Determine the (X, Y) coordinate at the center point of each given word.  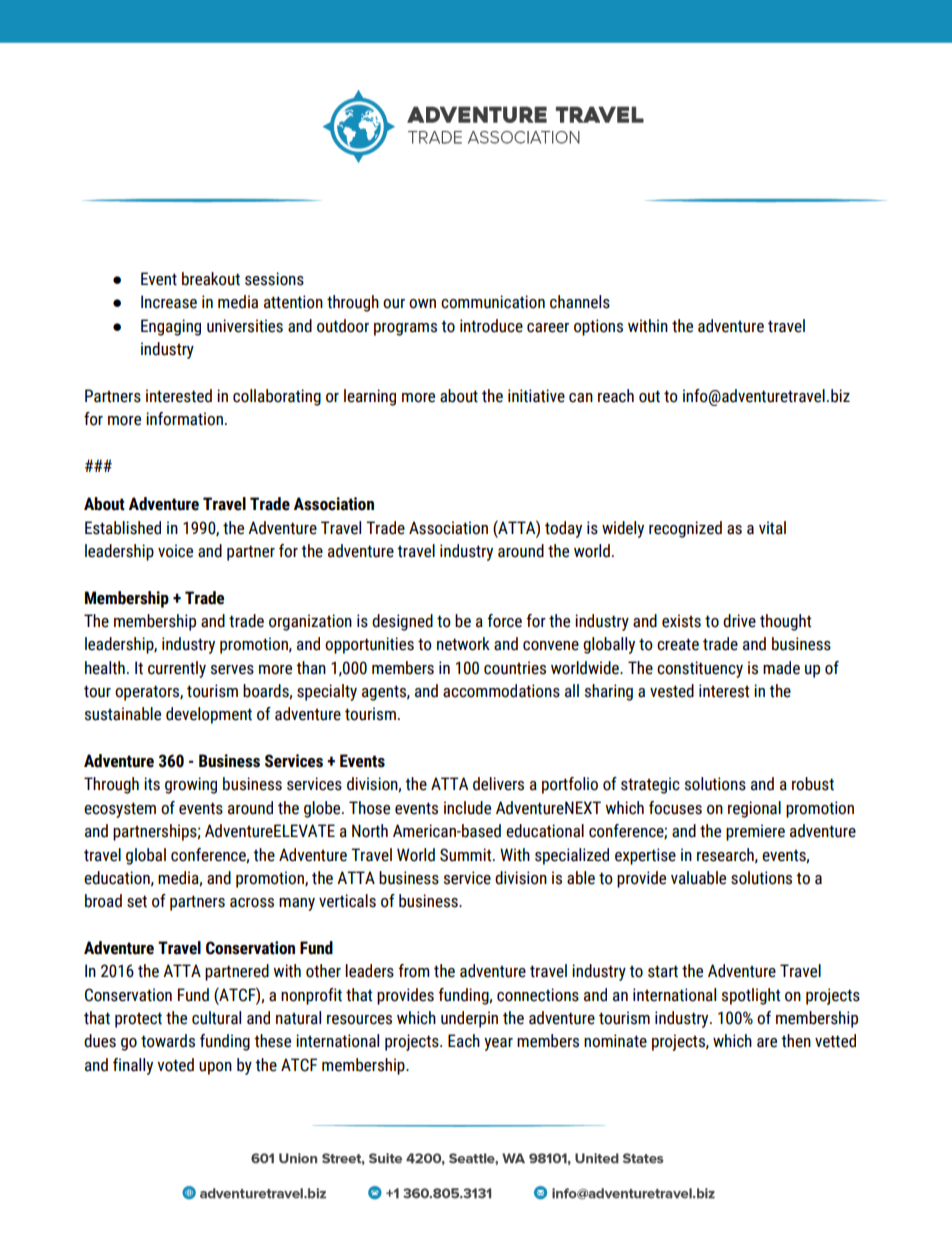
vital (772, 528)
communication (493, 302)
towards (168, 1041)
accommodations (501, 691)
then (796, 1041)
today (563, 529)
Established (123, 528)
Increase (169, 302)
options (598, 327)
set (137, 901)
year (498, 1044)
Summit (467, 855)
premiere (755, 832)
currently (177, 669)
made (781, 668)
